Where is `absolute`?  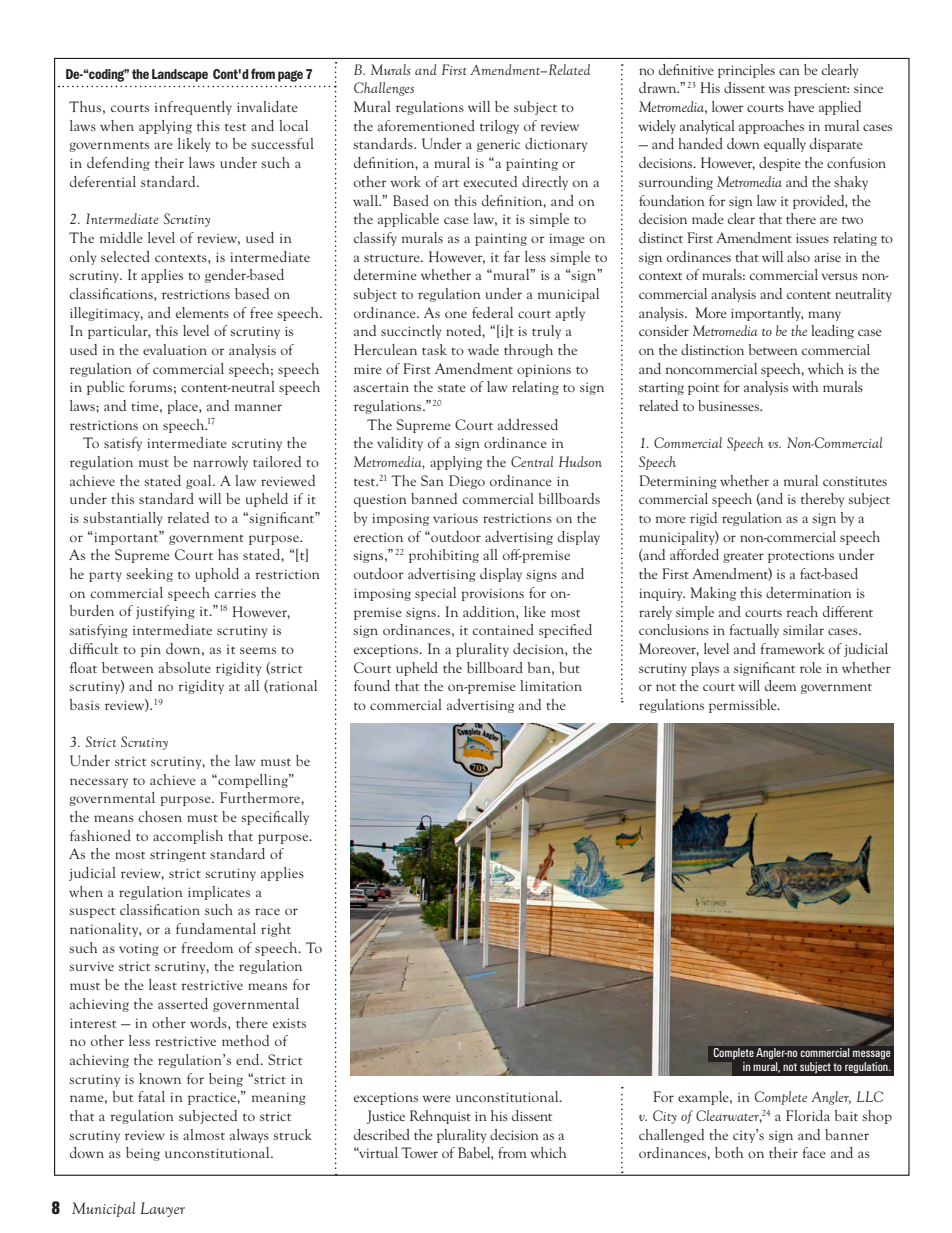 absolute is located at coordinates (185, 667).
